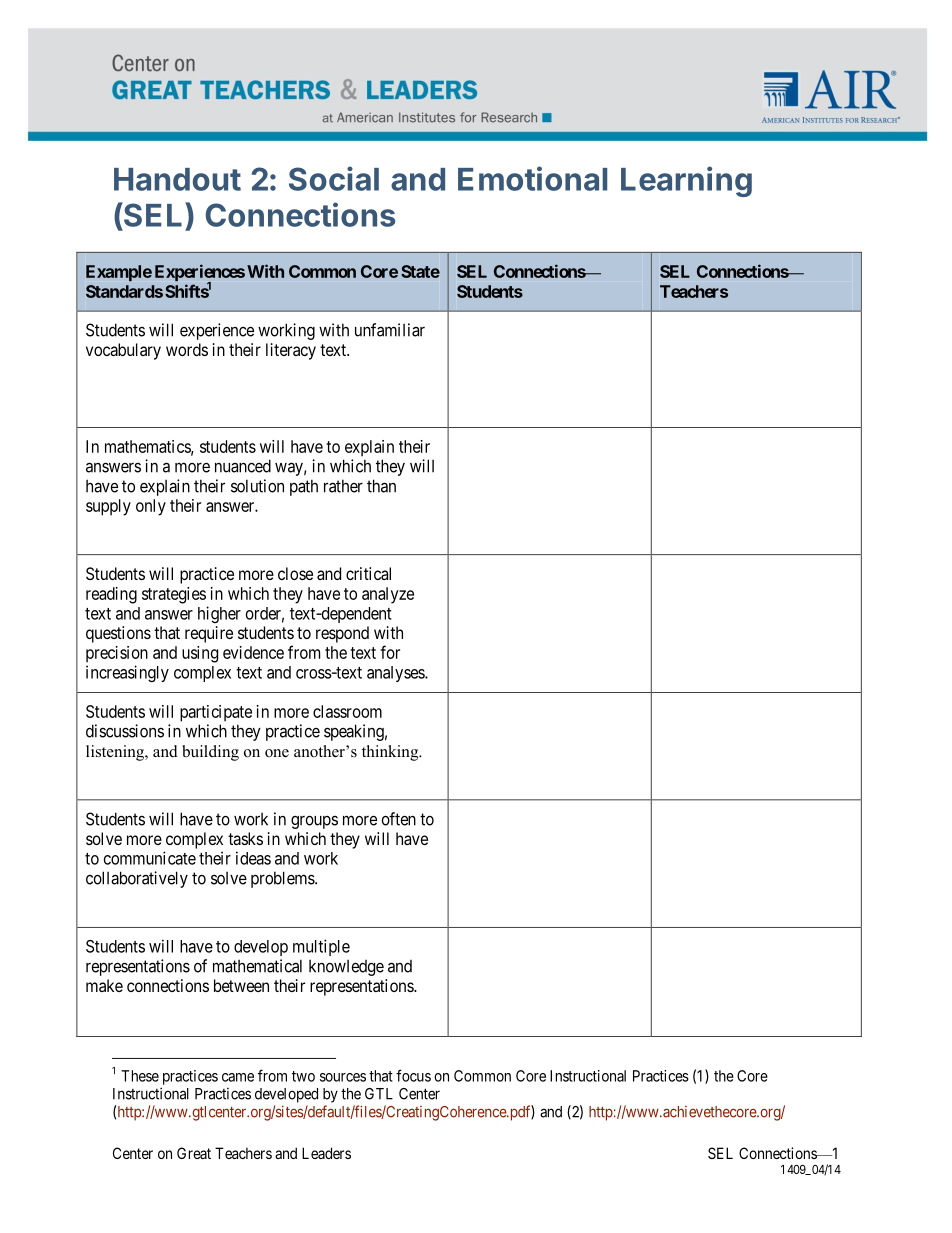 Image resolution: width=952 pixels, height=1233 pixels. Describe the element at coordinates (396, 674) in the image. I see `analyses` at that location.
